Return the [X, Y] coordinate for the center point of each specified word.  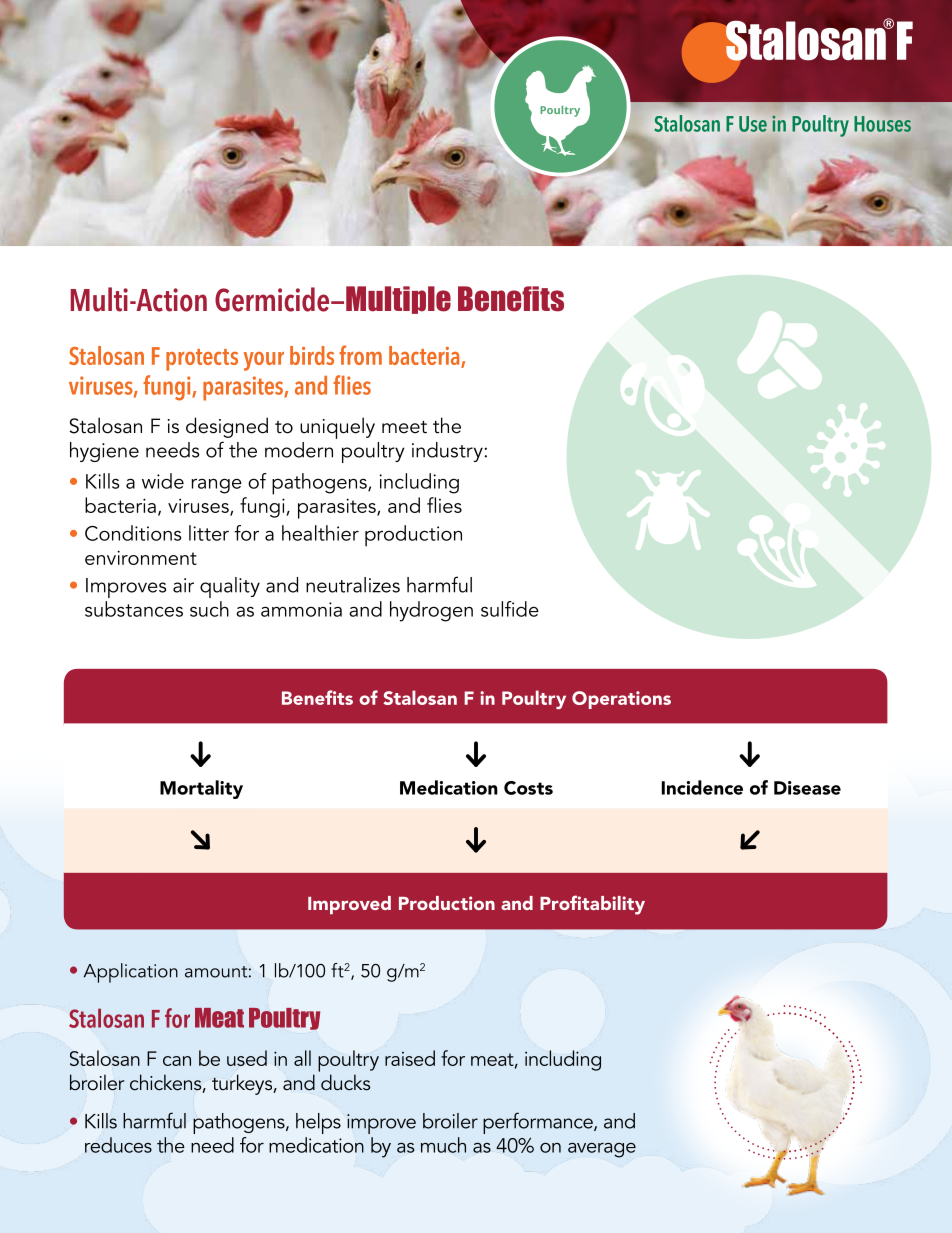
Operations [621, 700]
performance [539, 1123]
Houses [883, 124]
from [360, 355]
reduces [118, 1145]
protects [202, 360]
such [209, 609]
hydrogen [431, 611]
